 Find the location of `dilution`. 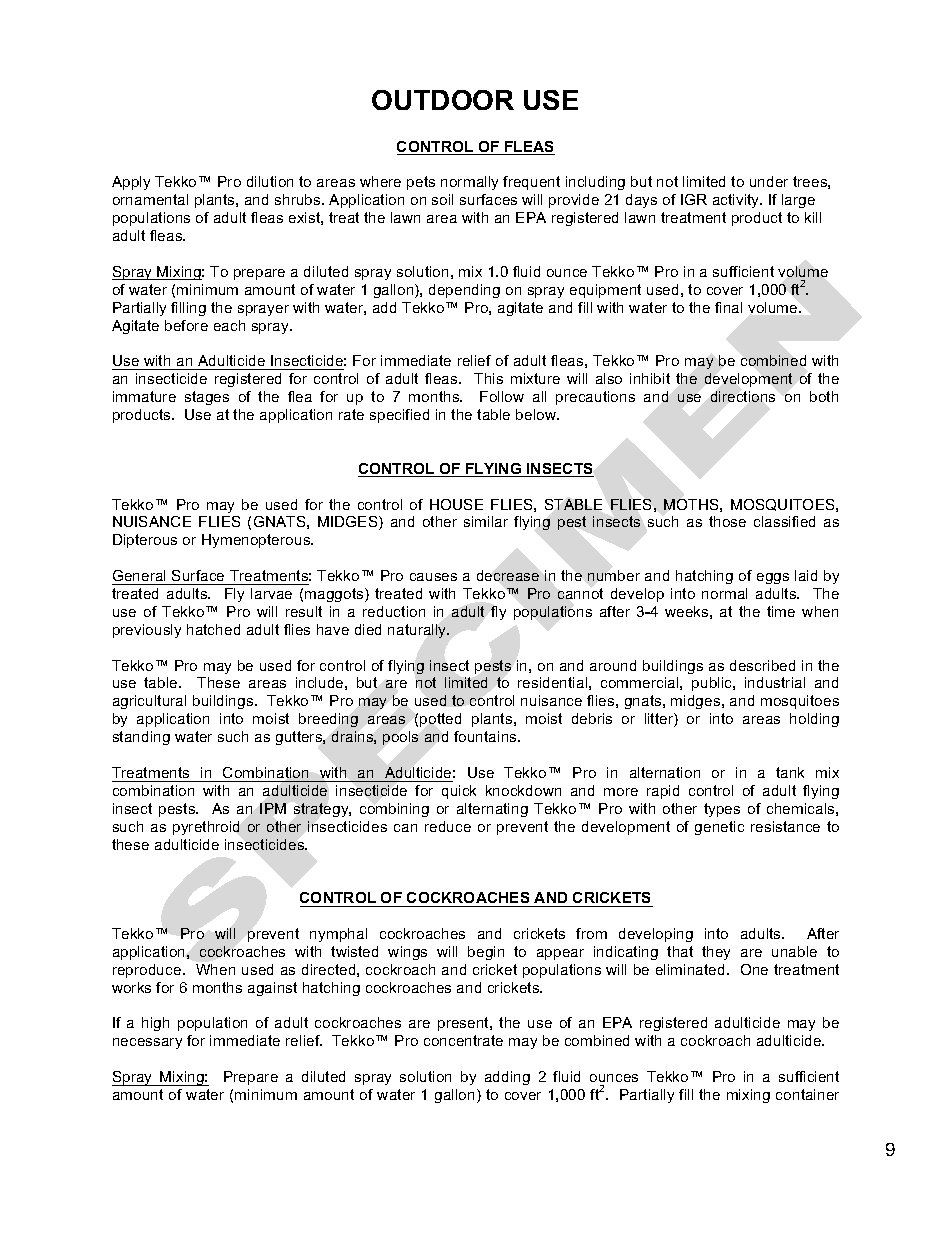

dilution is located at coordinates (270, 181).
